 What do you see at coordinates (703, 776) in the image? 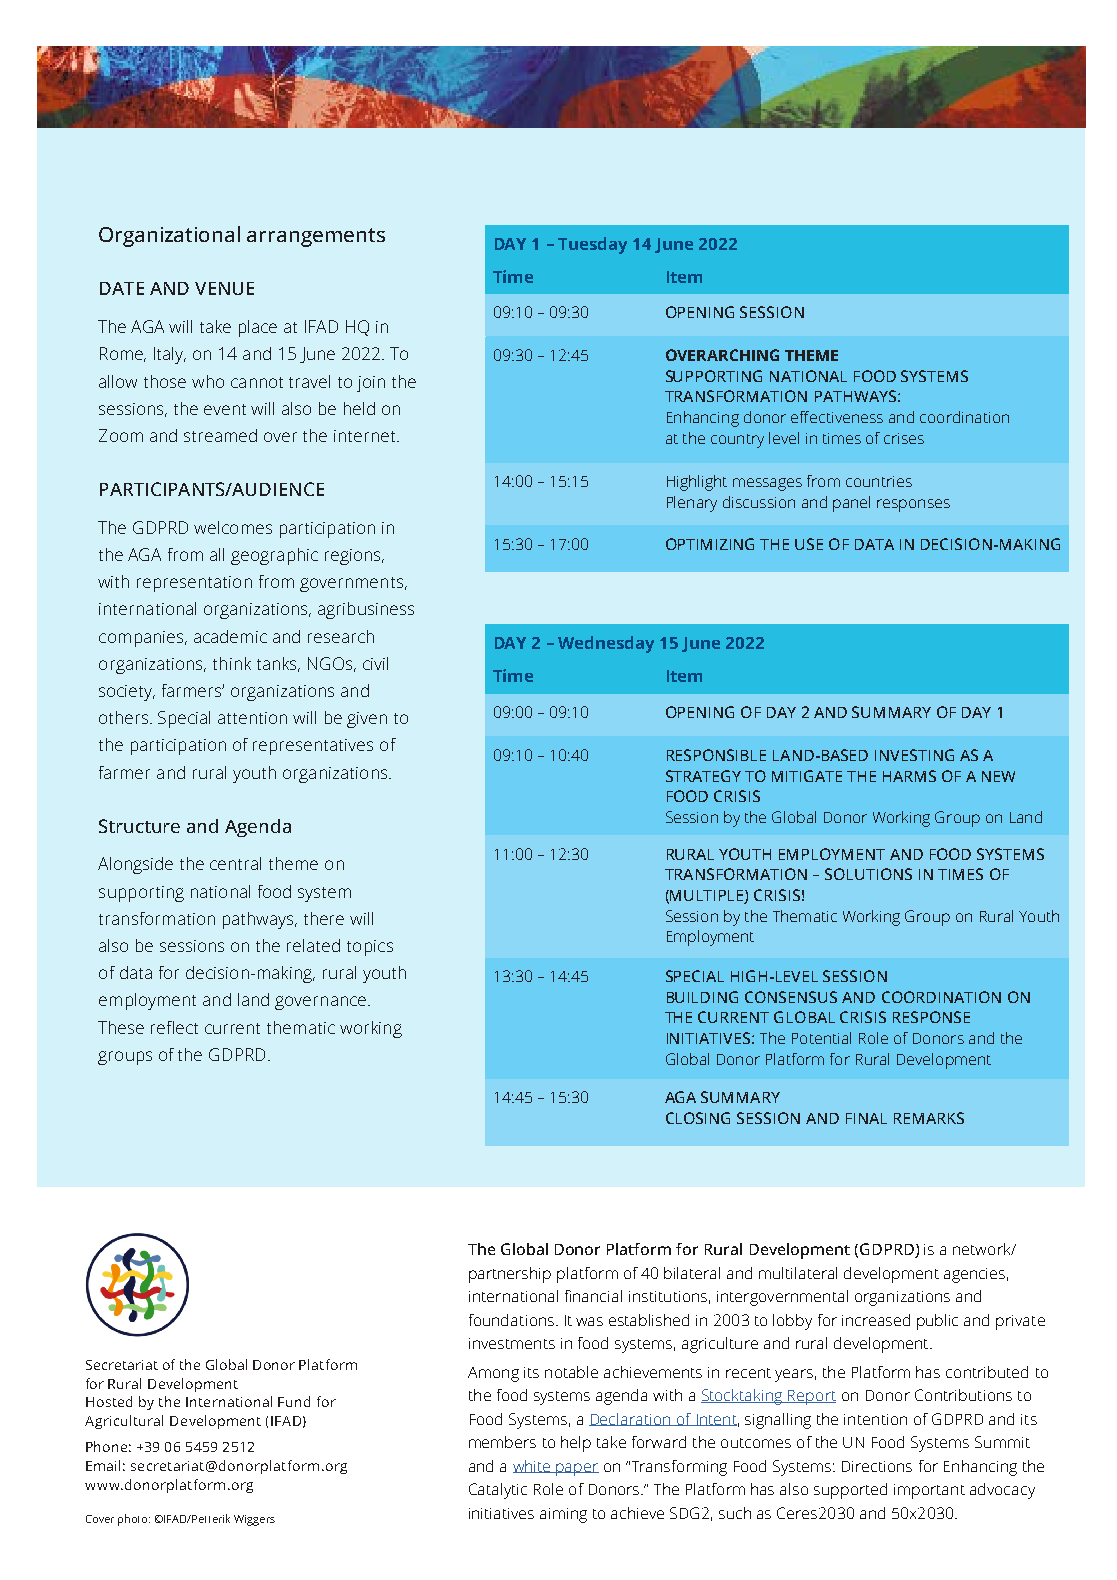
I see `STRATEGY` at bounding box center [703, 776].
